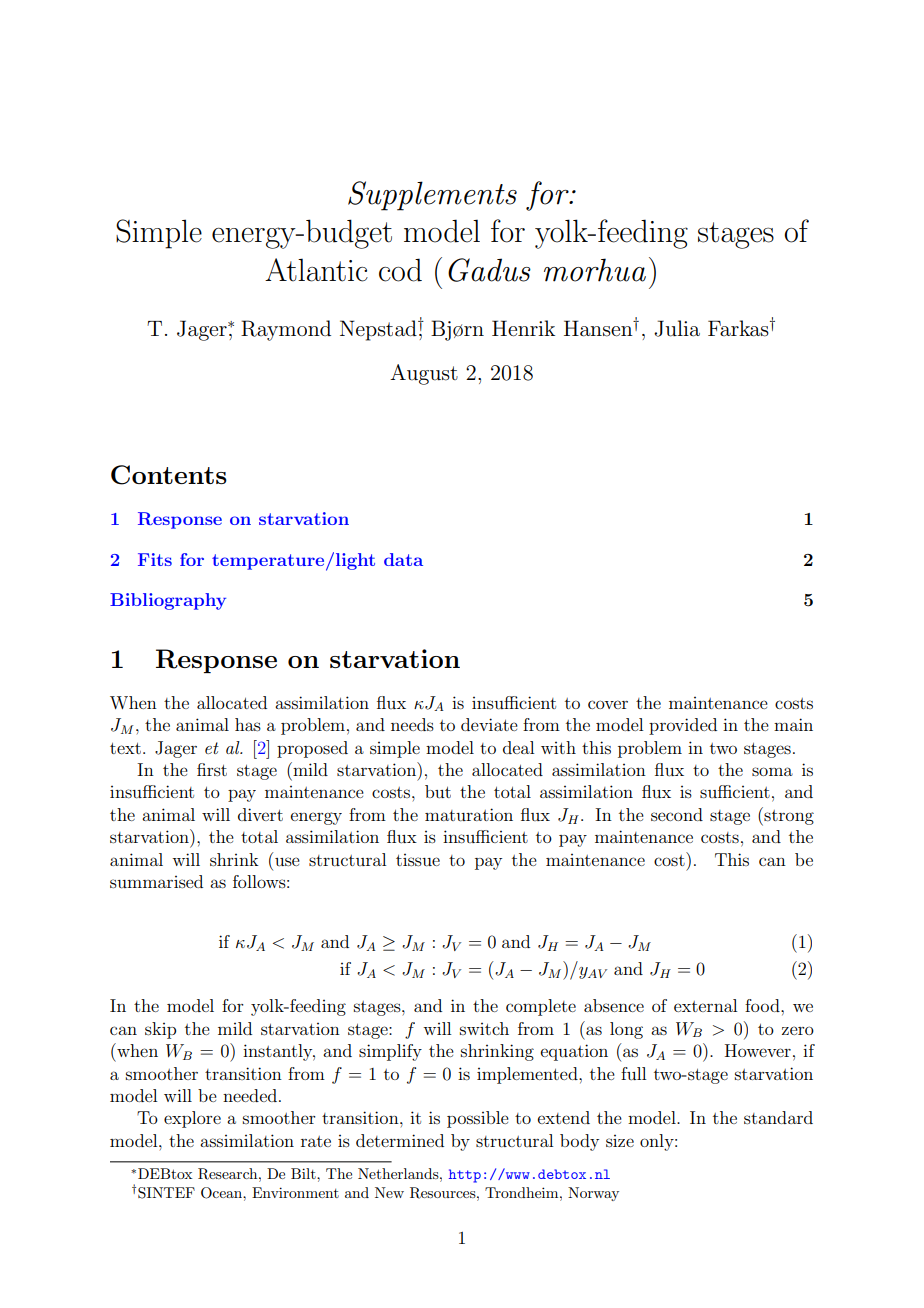 Image resolution: width=924 pixels, height=1308 pixels. What do you see at coordinates (595, 270) in the screenshot?
I see `morhua` at bounding box center [595, 270].
